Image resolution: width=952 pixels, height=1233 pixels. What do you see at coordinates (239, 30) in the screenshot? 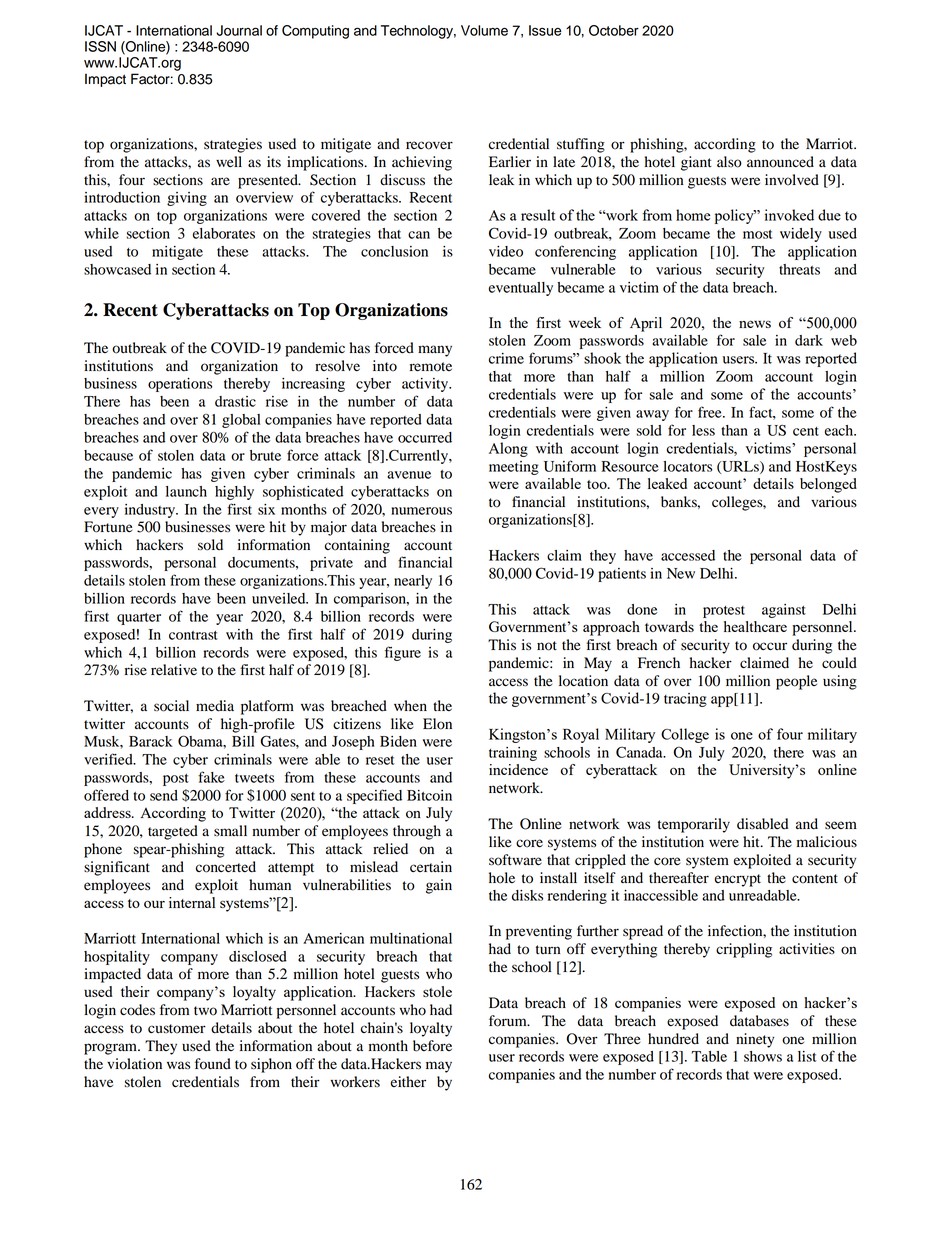
I see `Journal` at bounding box center [239, 30].
